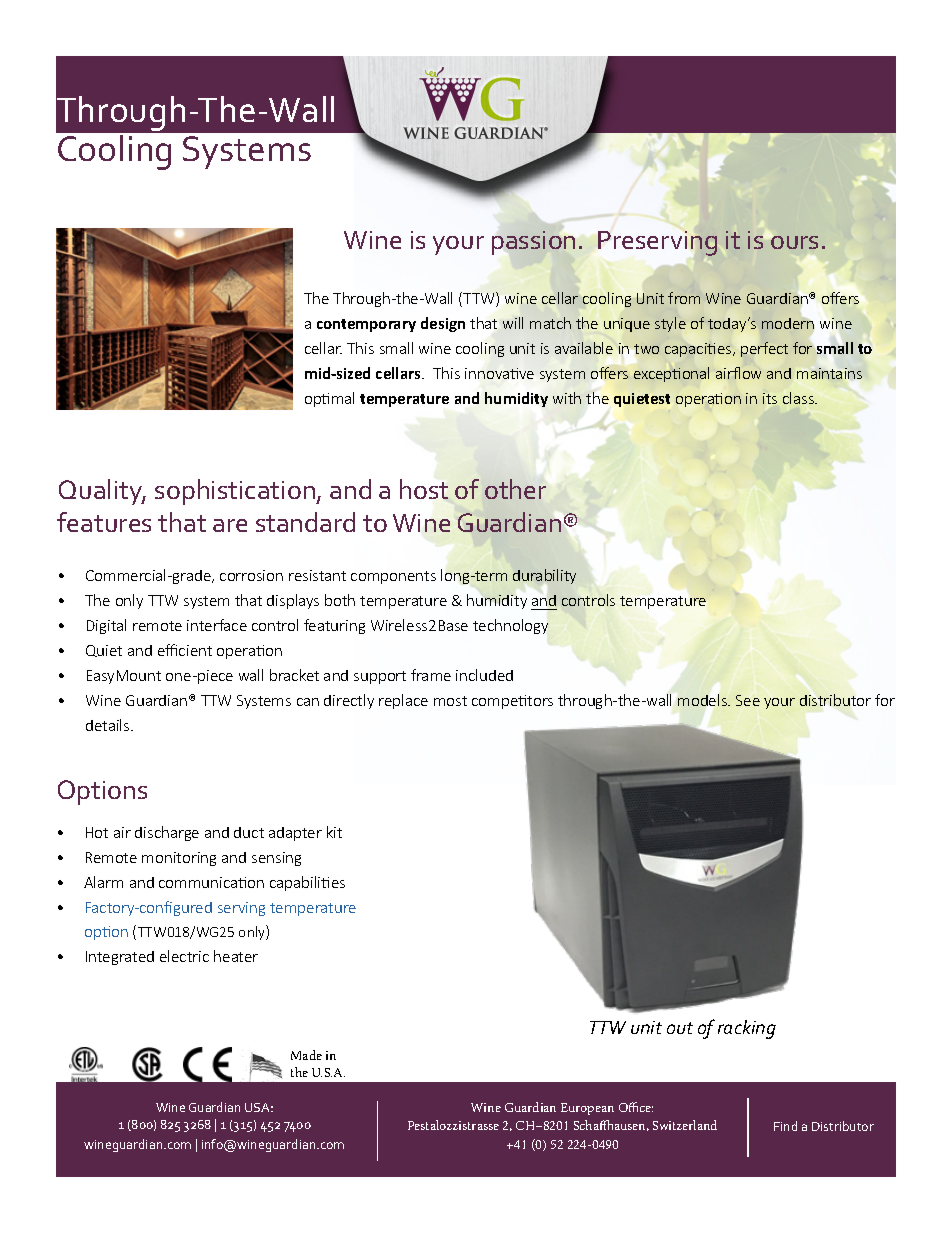  I want to click on its, so click(770, 398).
